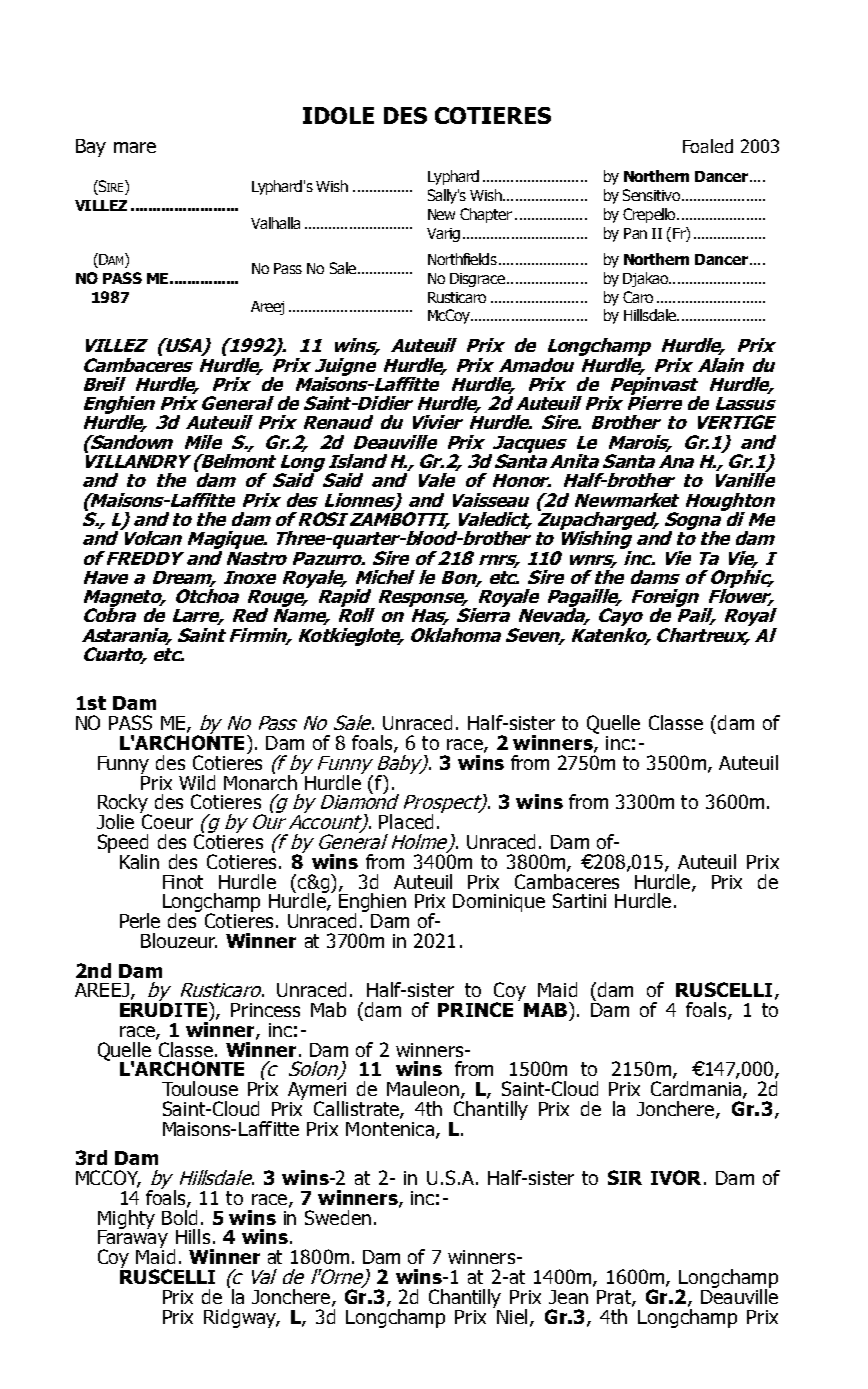 The height and width of the screenshot is (1389, 868). What do you see at coordinates (486, 215) in the screenshot?
I see `Chapter` at bounding box center [486, 215].
